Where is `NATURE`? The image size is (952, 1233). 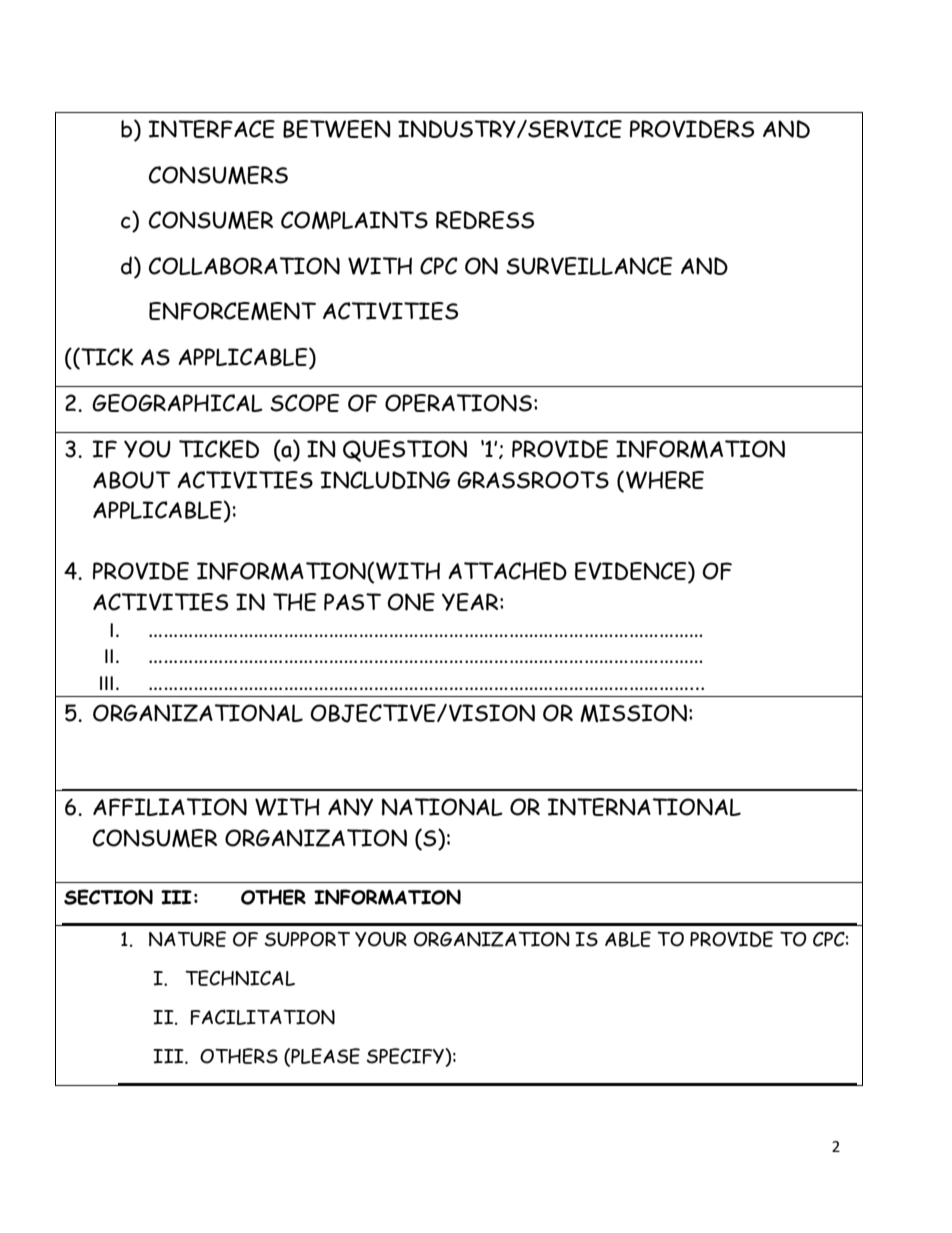
NATURE is located at coordinates (187, 939).
